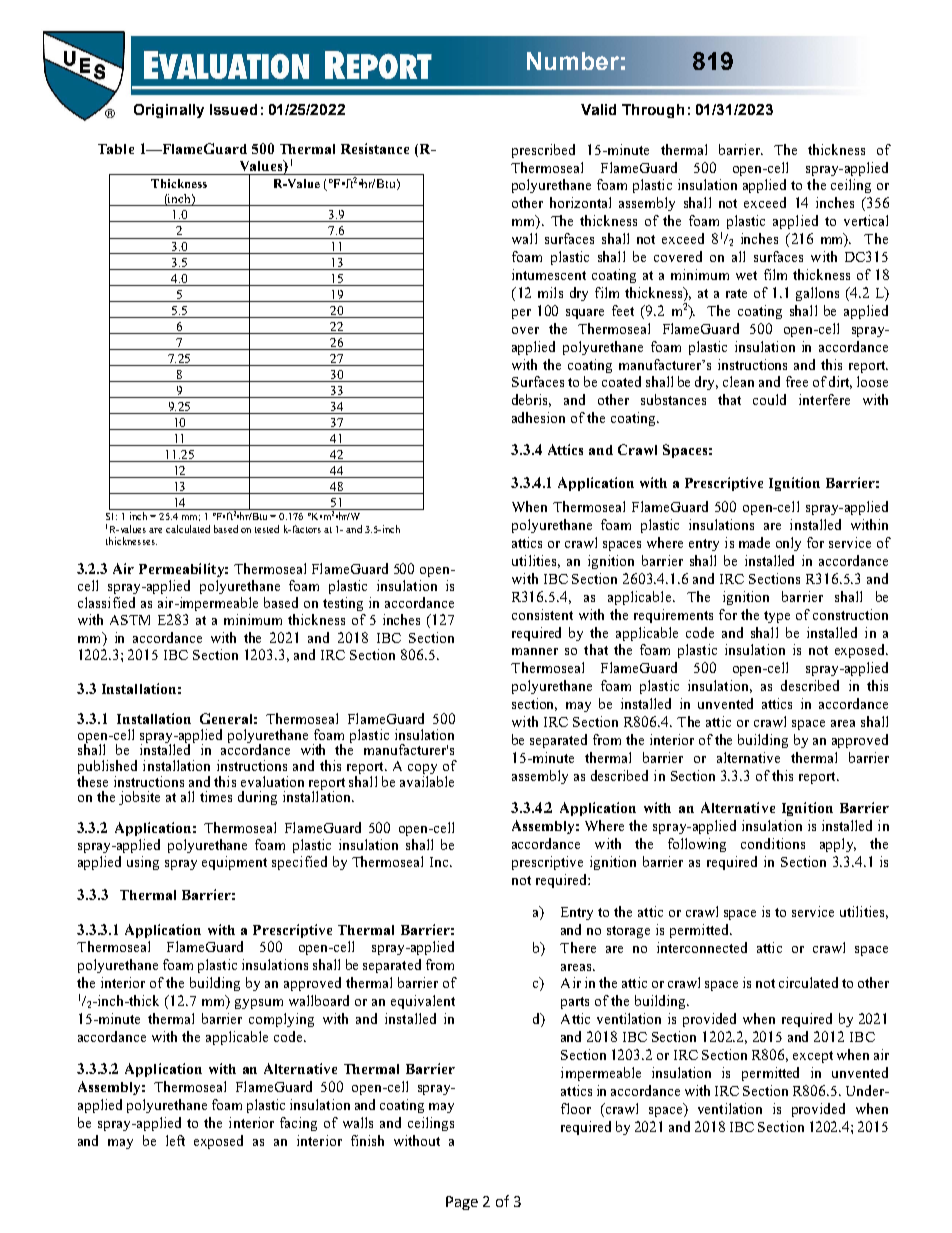  Describe the element at coordinates (535, 651) in the page. I see `manner` at that location.
